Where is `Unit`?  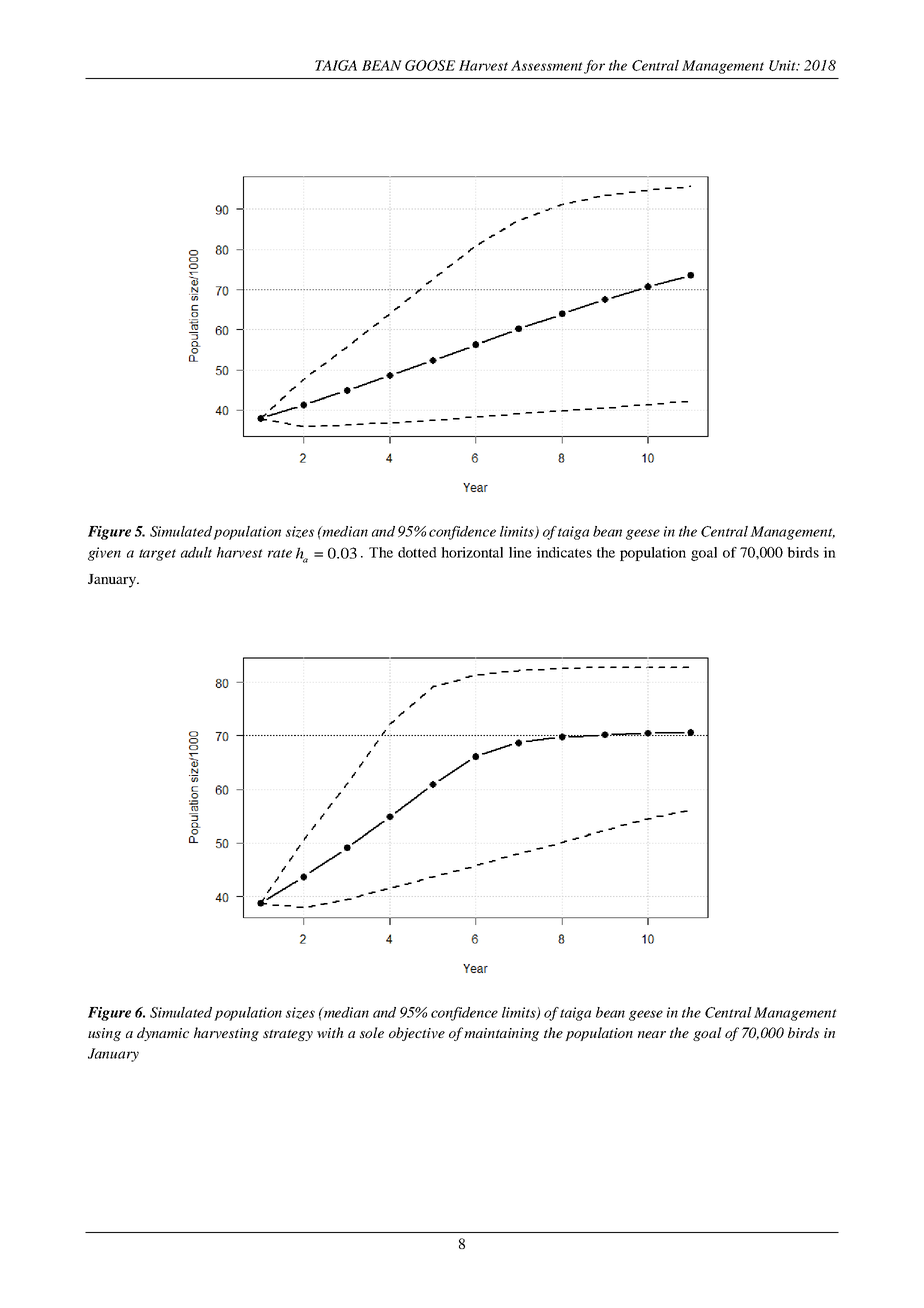
Unit is located at coordinates (783, 65).
